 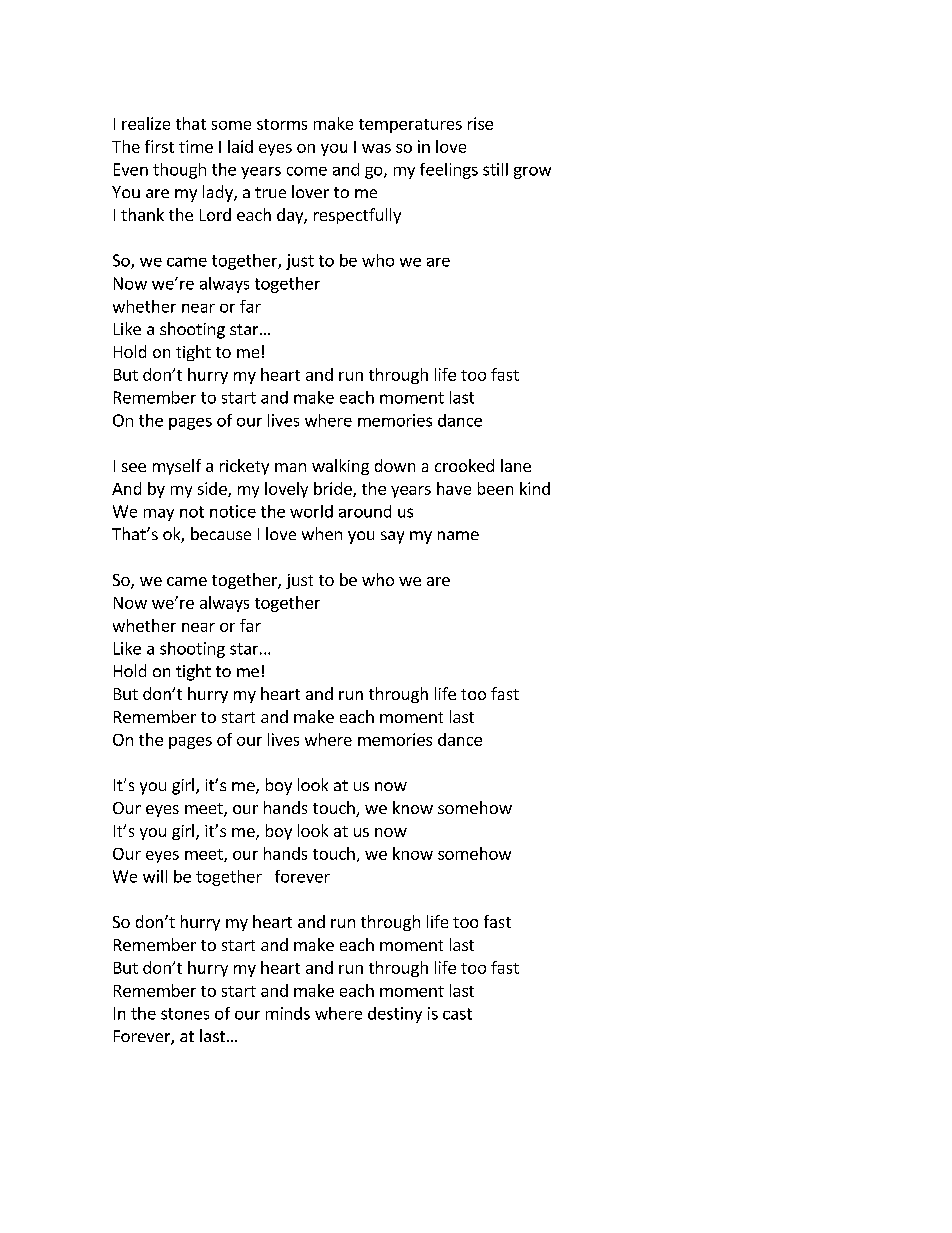 What do you see at coordinates (322, 533) in the screenshot?
I see `when` at bounding box center [322, 533].
